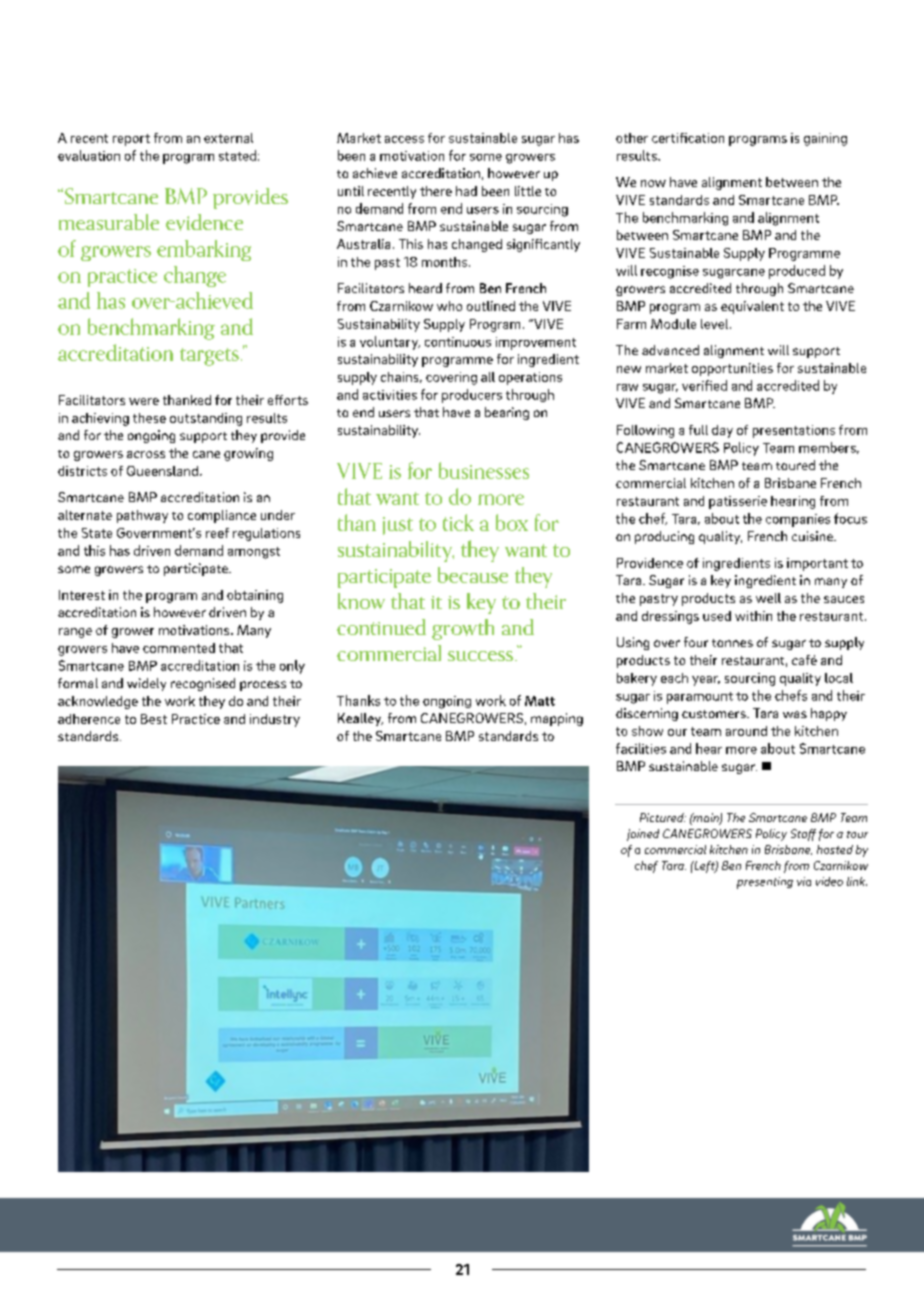  Describe the element at coordinates (643, 835) in the screenshot. I see `joined` at that location.
